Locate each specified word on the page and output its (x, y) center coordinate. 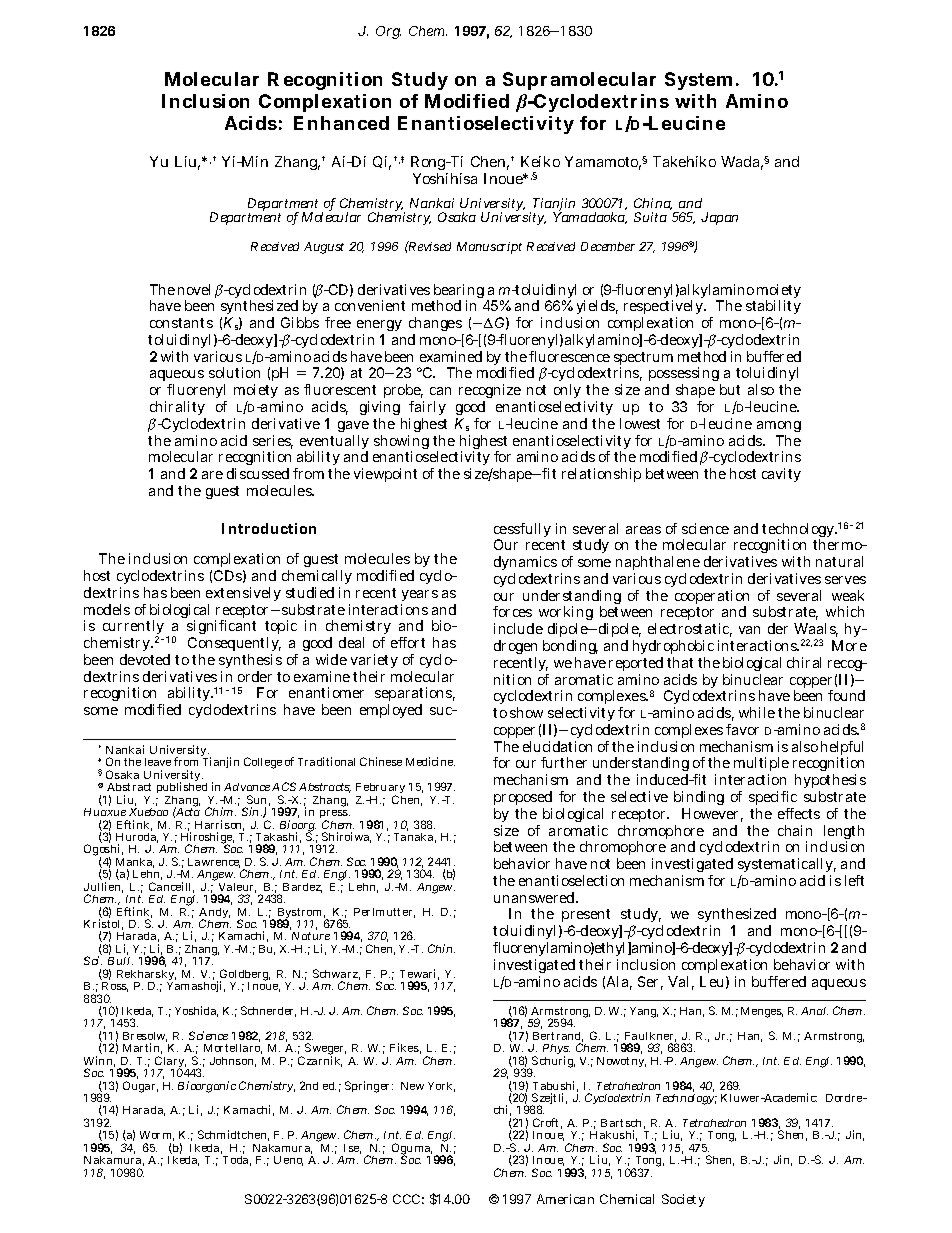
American (565, 1199)
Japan (719, 218)
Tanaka (415, 836)
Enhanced (341, 123)
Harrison (219, 825)
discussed (258, 473)
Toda (237, 1161)
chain (795, 830)
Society (683, 1200)
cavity (781, 475)
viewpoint (385, 475)
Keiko (540, 161)
